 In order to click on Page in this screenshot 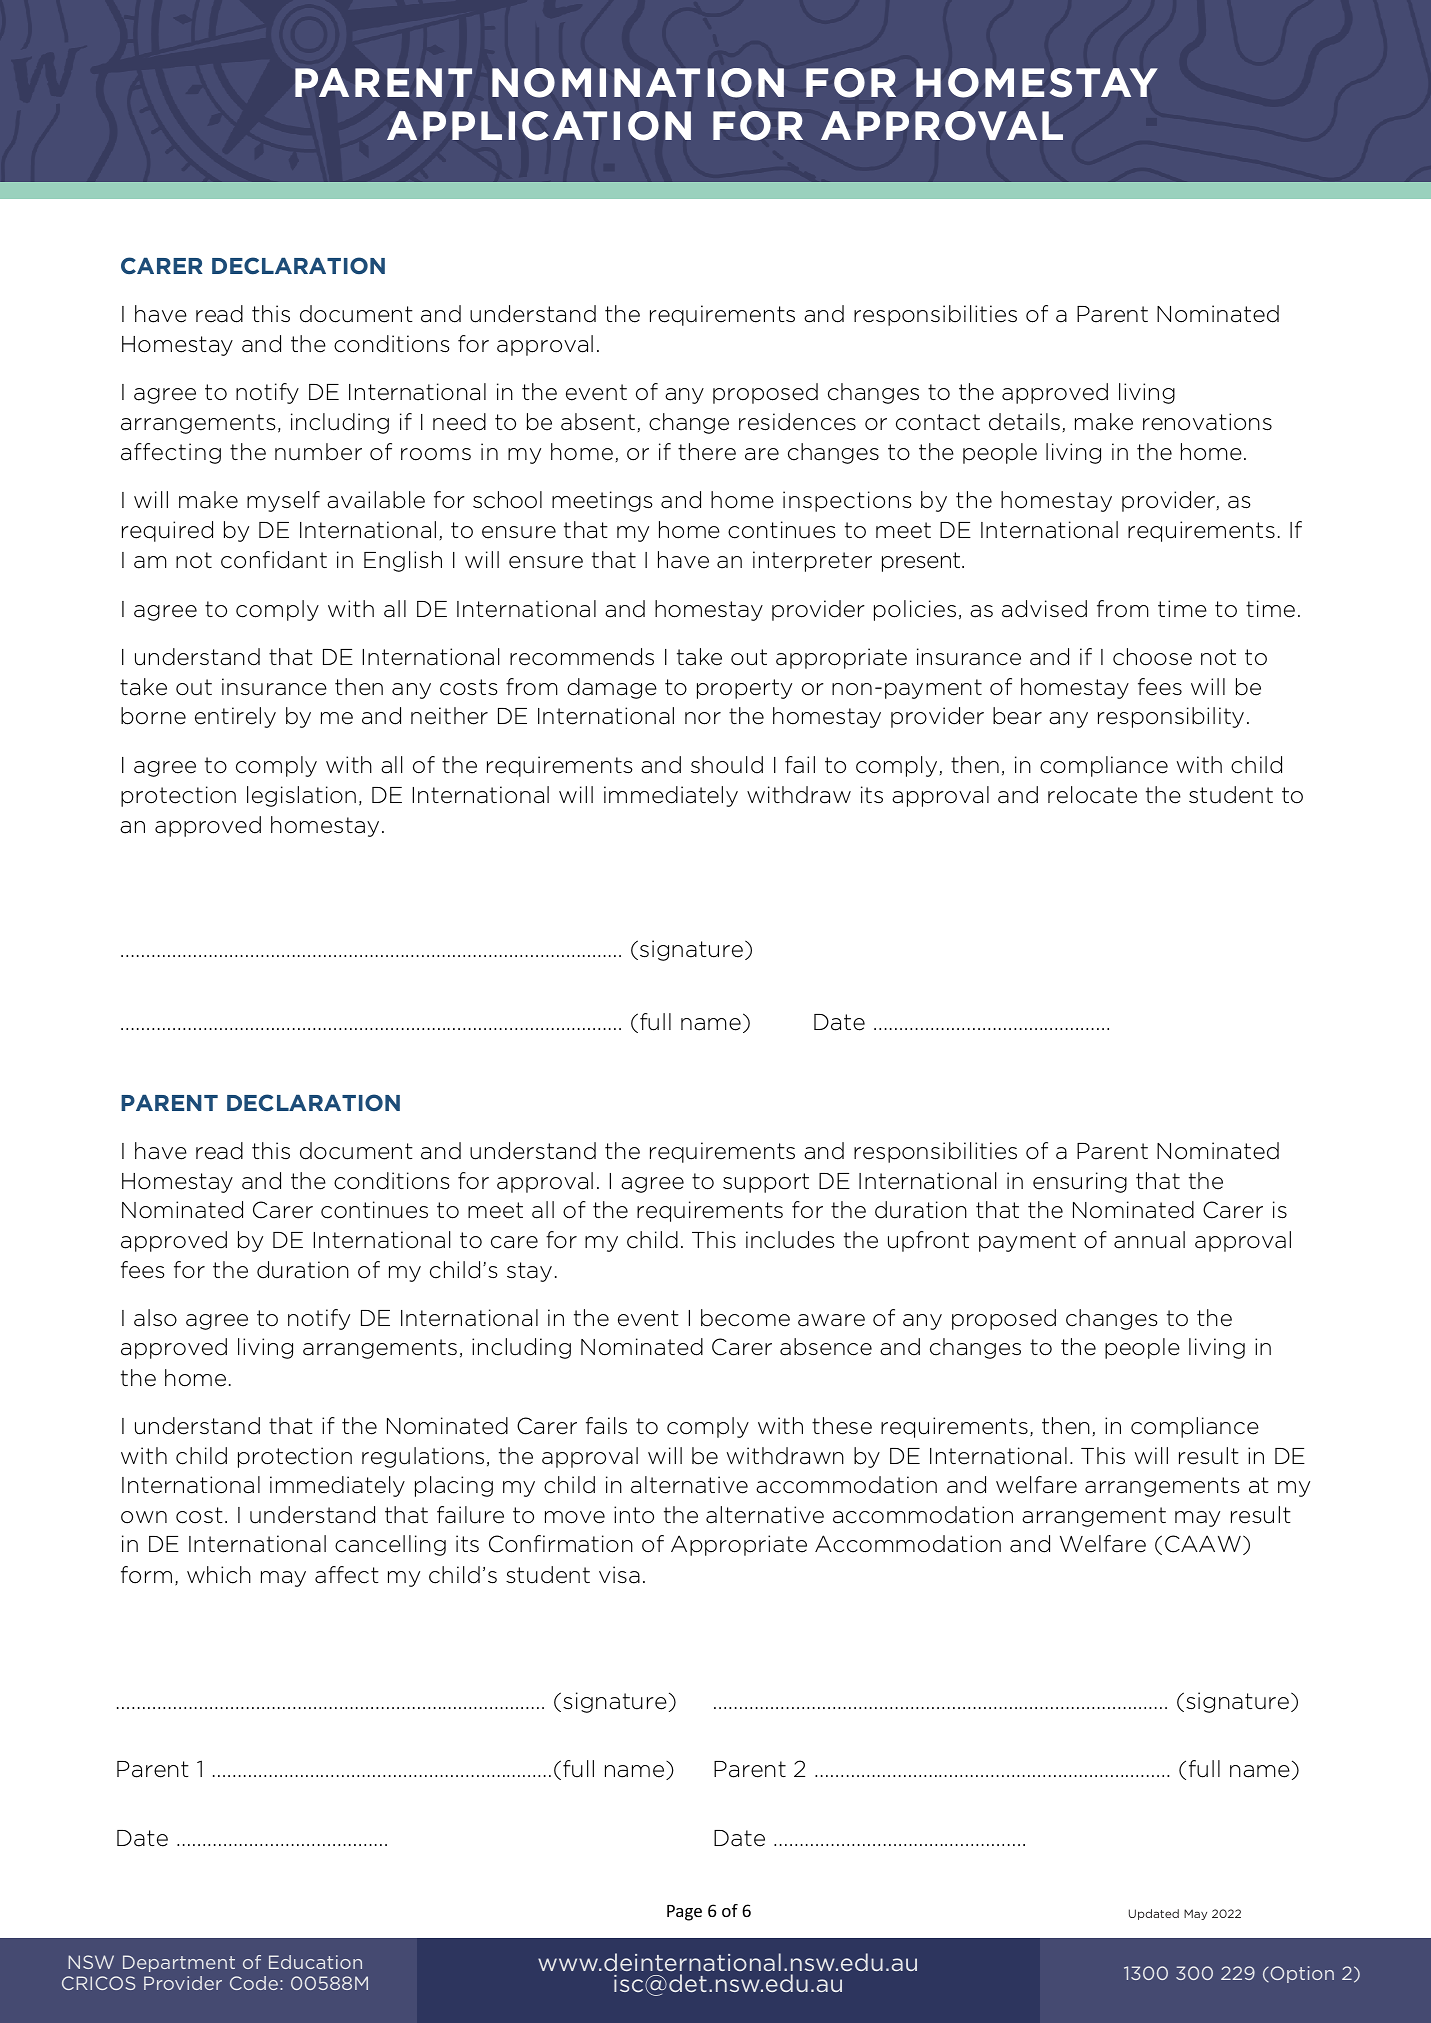, I will do `click(684, 1913)`.
